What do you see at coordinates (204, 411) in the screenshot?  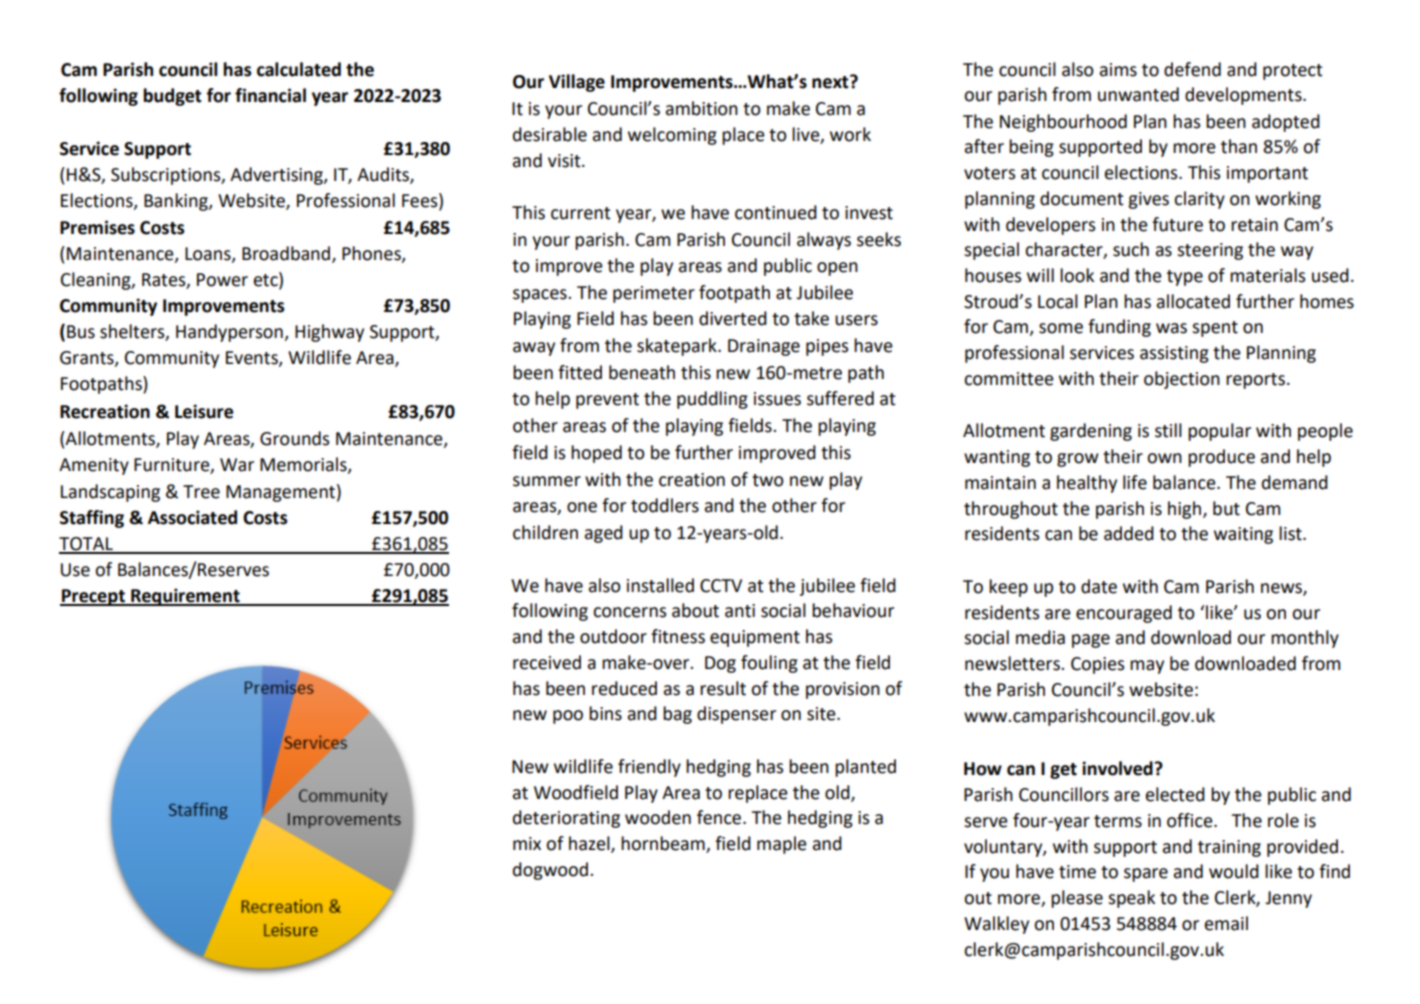 I see `Leisure` at bounding box center [204, 411].
